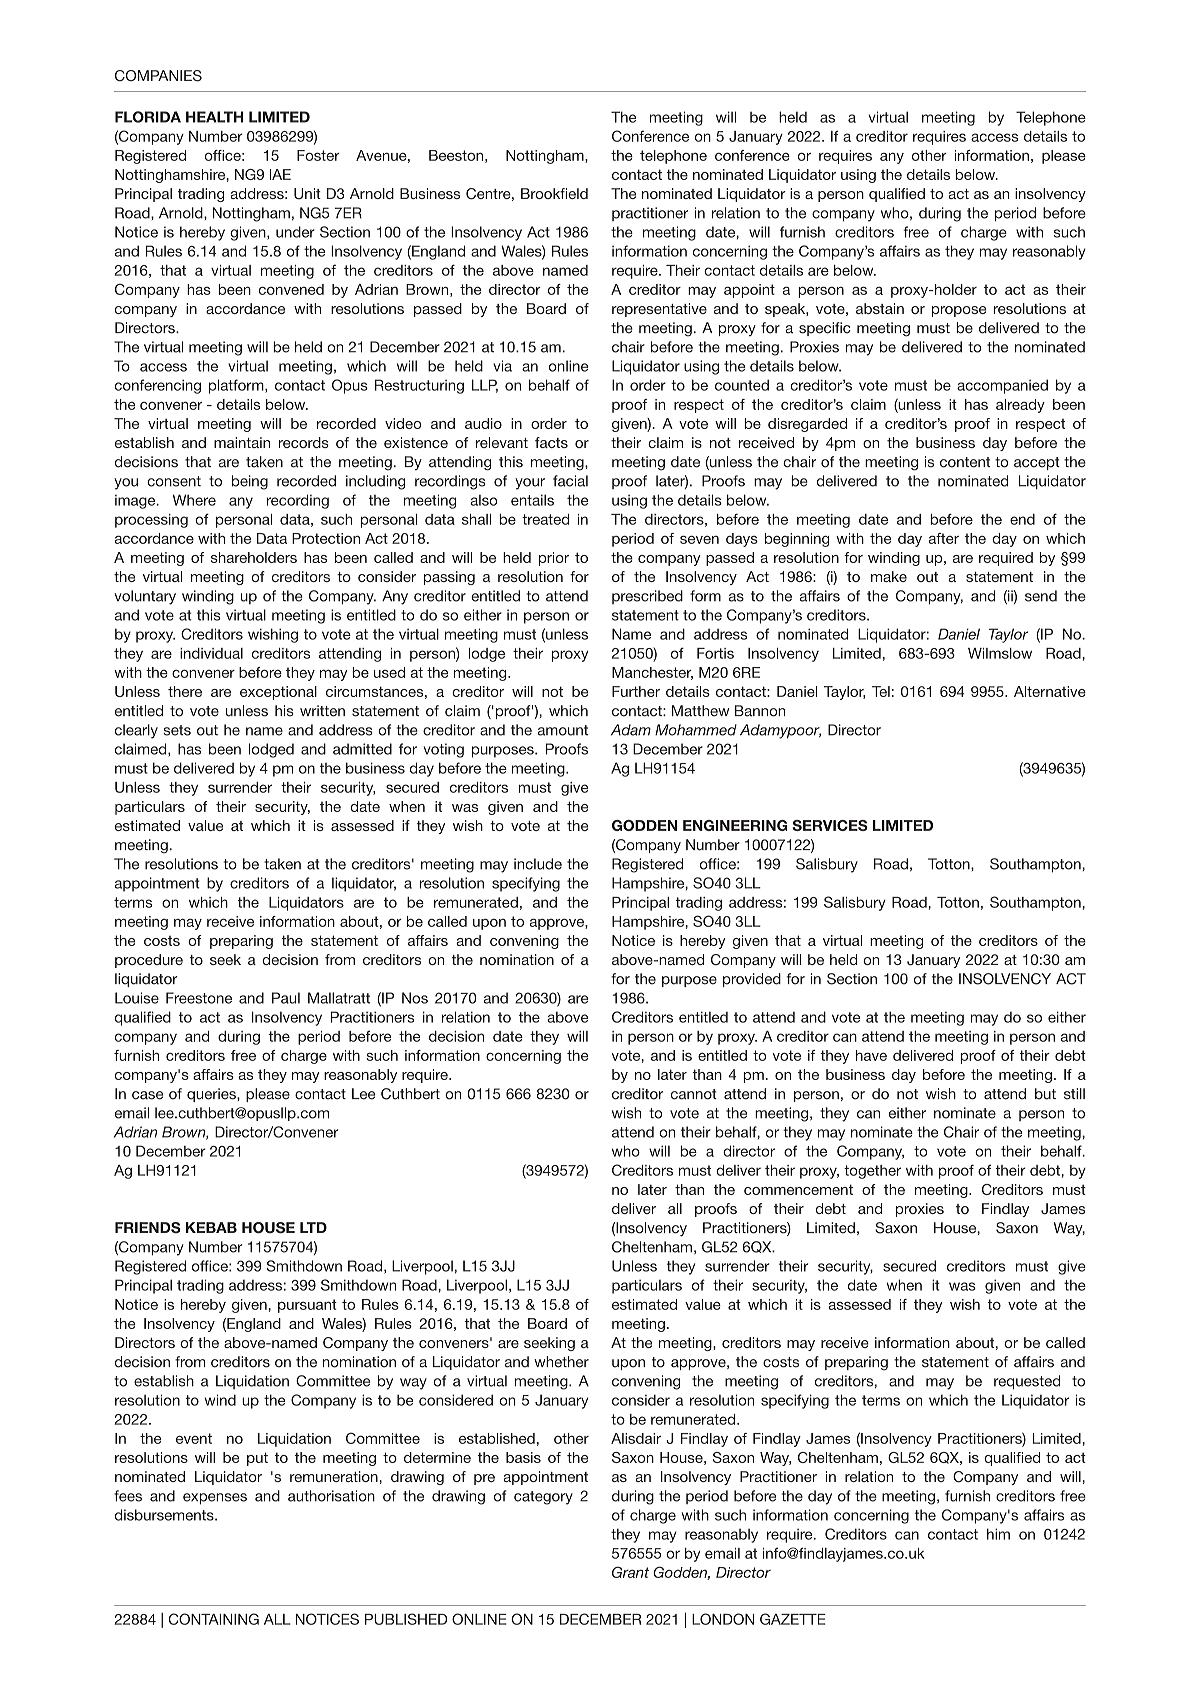 This screenshot has width=1200, height=1697. What do you see at coordinates (959, 311) in the screenshot?
I see `propose` at bounding box center [959, 311].
